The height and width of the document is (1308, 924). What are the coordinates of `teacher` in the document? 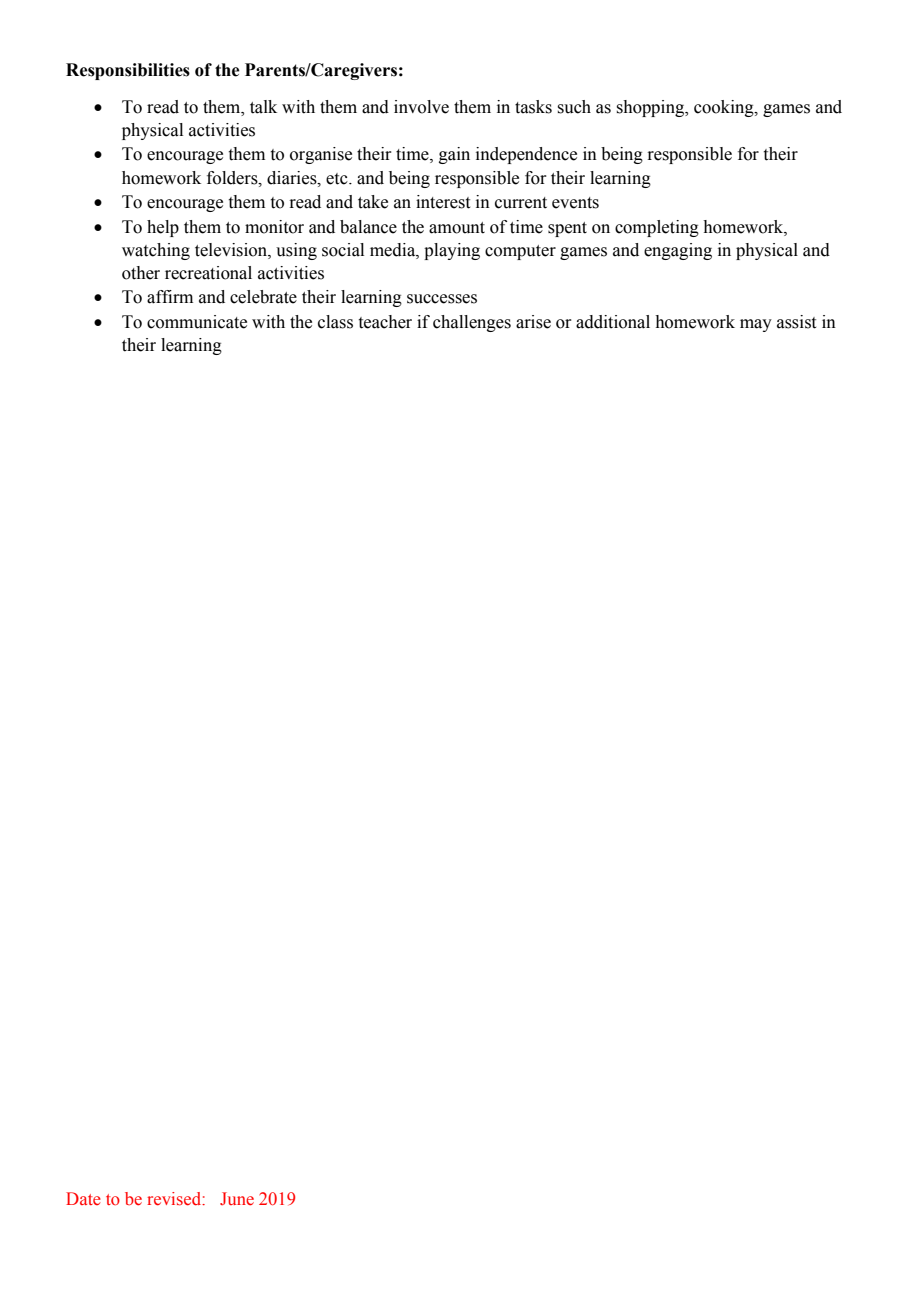 It's located at (385, 322).
